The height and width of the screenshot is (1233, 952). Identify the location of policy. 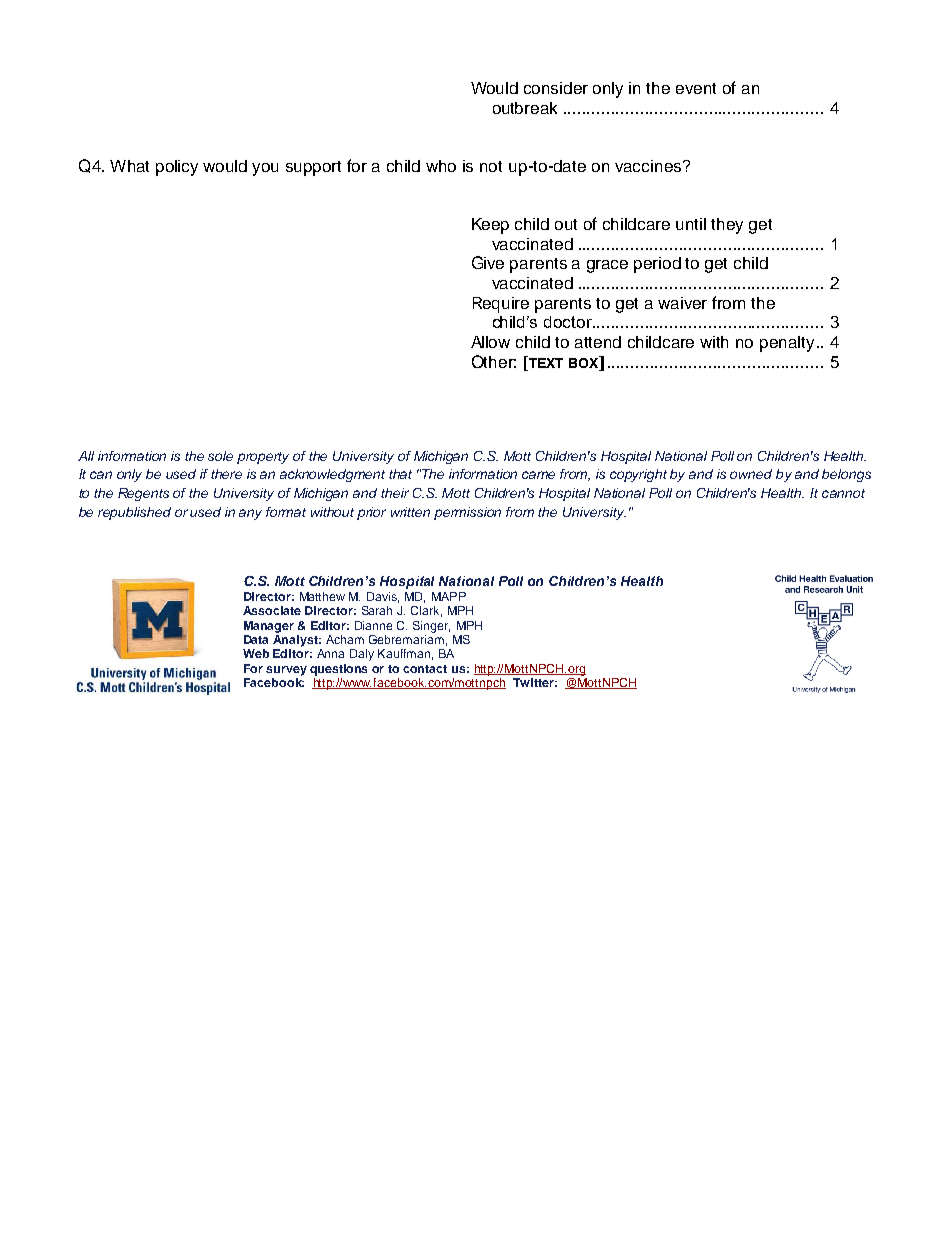
(177, 168).
